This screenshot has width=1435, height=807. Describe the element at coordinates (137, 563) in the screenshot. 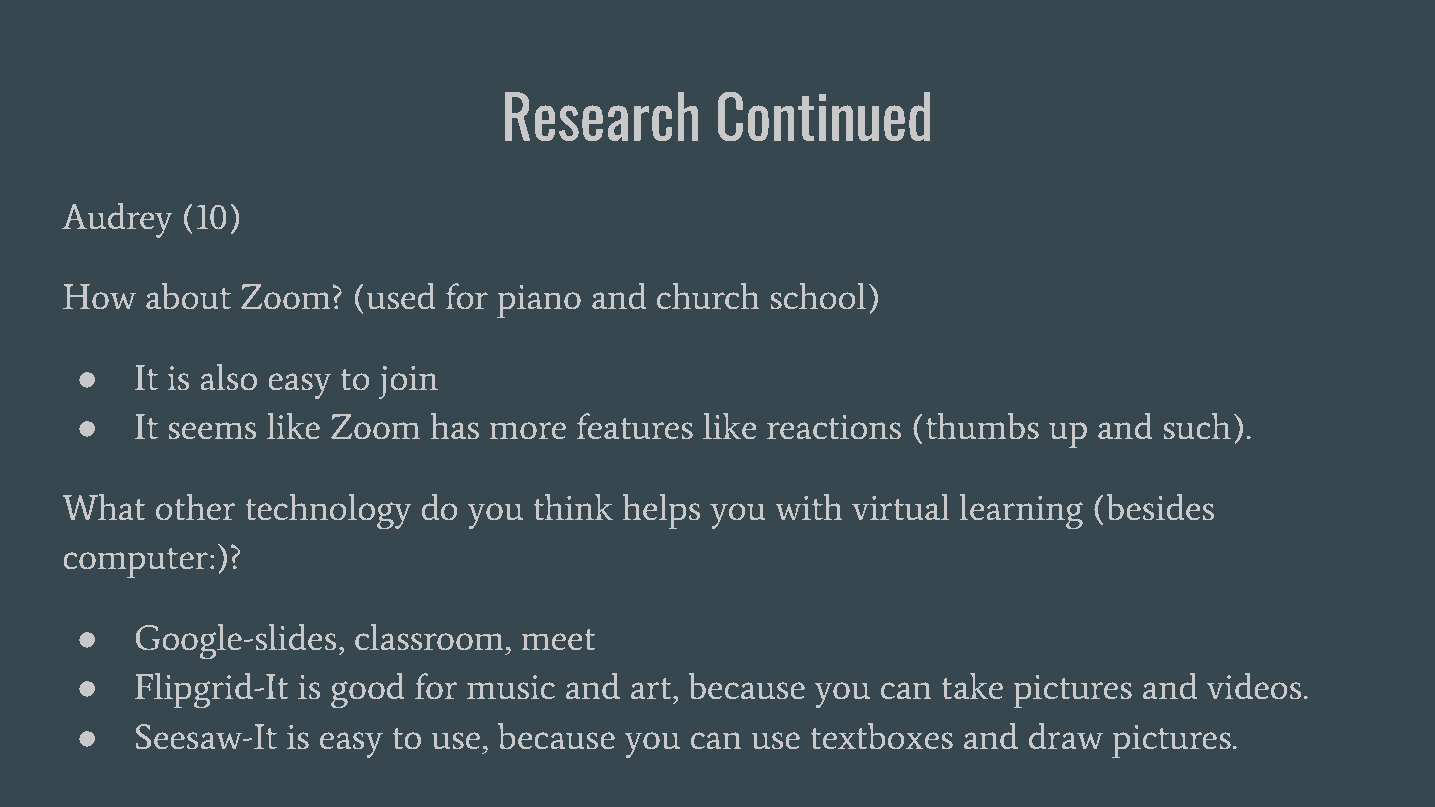

I see `computer` at that location.
